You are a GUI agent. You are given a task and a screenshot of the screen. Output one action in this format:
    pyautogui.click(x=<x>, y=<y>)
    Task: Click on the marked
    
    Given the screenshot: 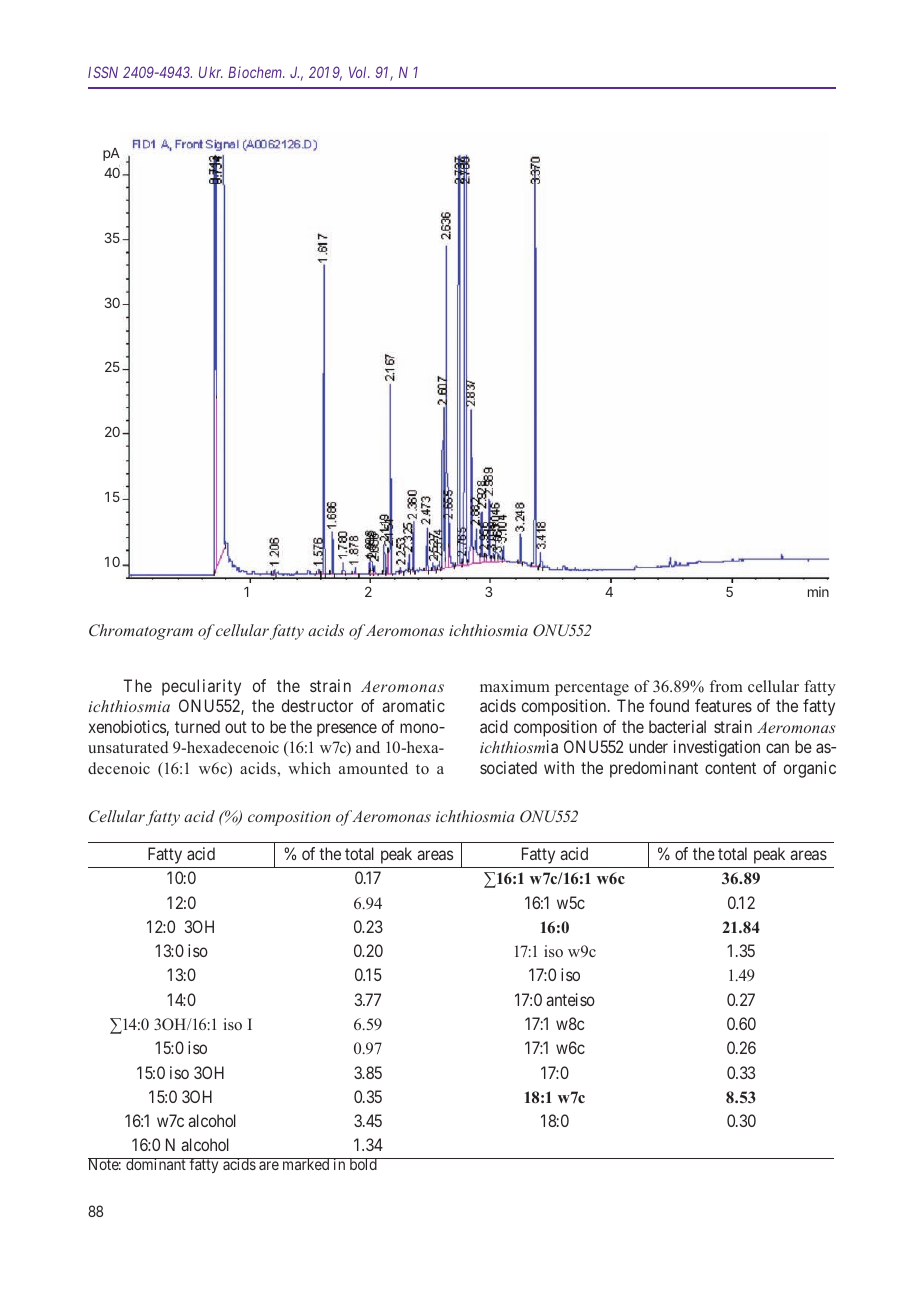 What is the action you would take?
    pyautogui.click(x=306, y=1164)
